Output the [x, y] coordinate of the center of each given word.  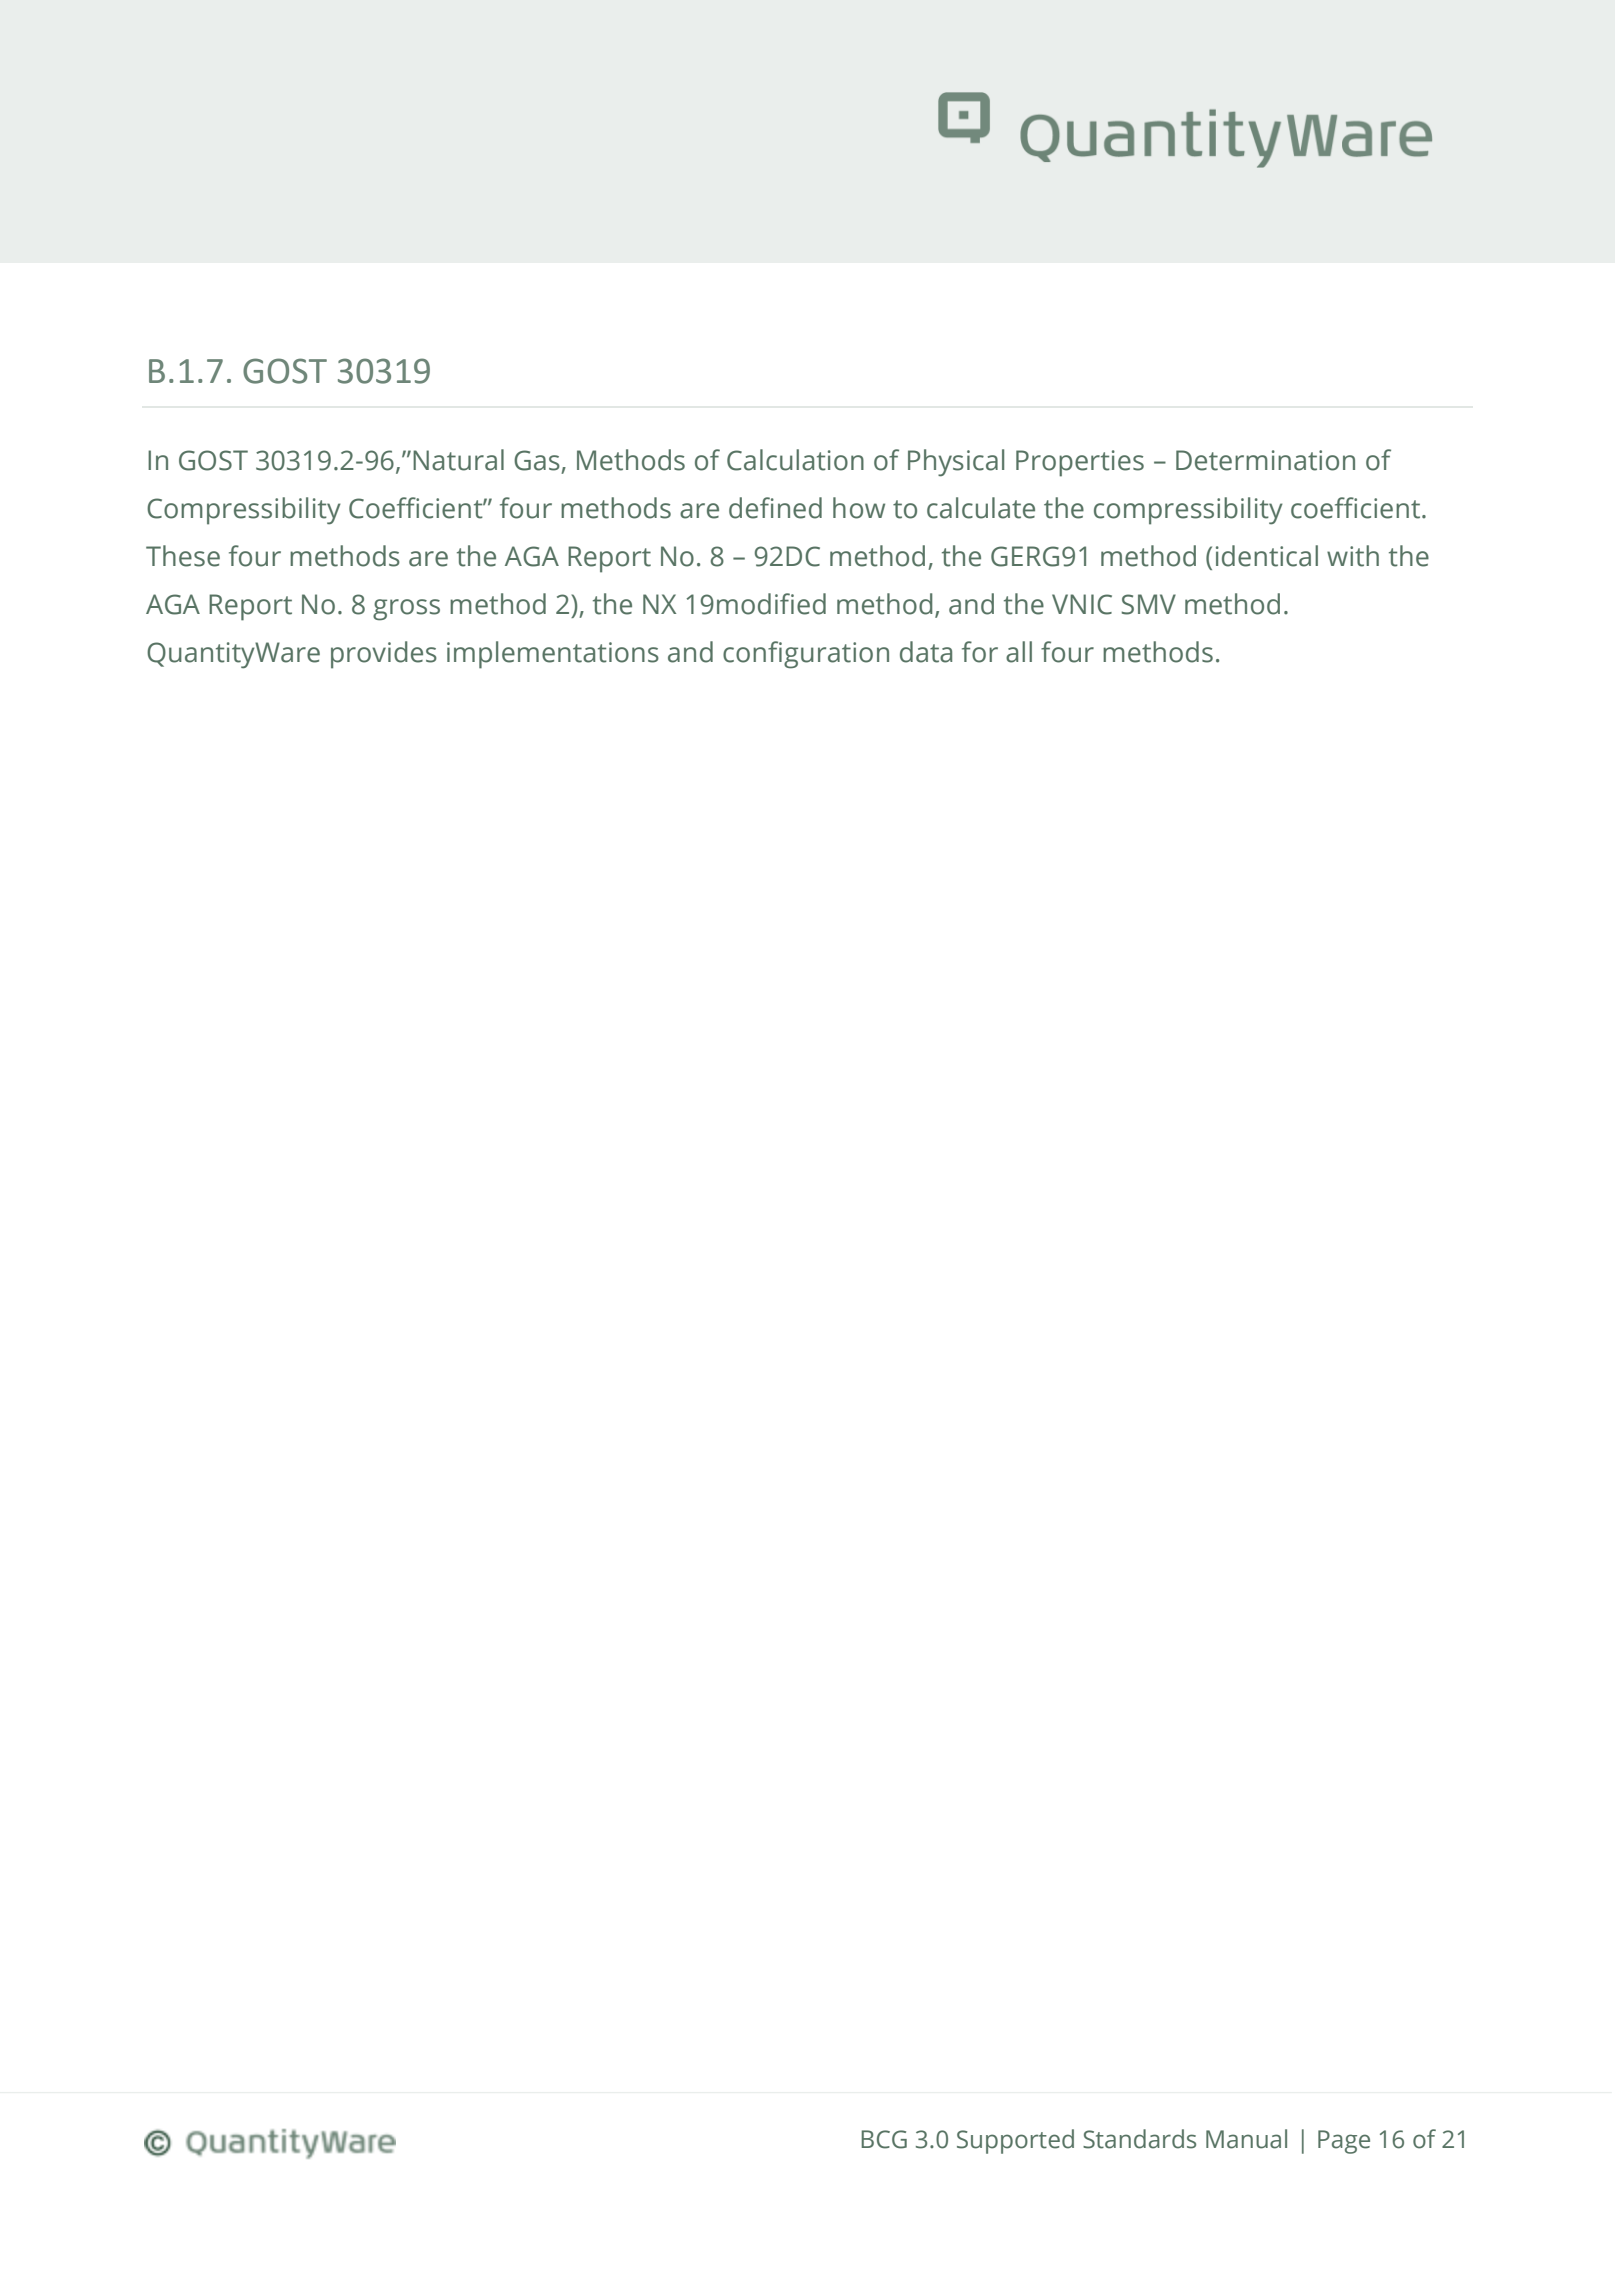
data [926, 652]
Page [1344, 2142]
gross [406, 610]
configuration [806, 655]
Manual [1246, 2139]
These [183, 556]
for [980, 652]
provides [384, 655]
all [1019, 652]
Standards [1139, 2139]
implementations [553, 655]
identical [1267, 556]
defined [775, 508]
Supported [1015, 2141]
